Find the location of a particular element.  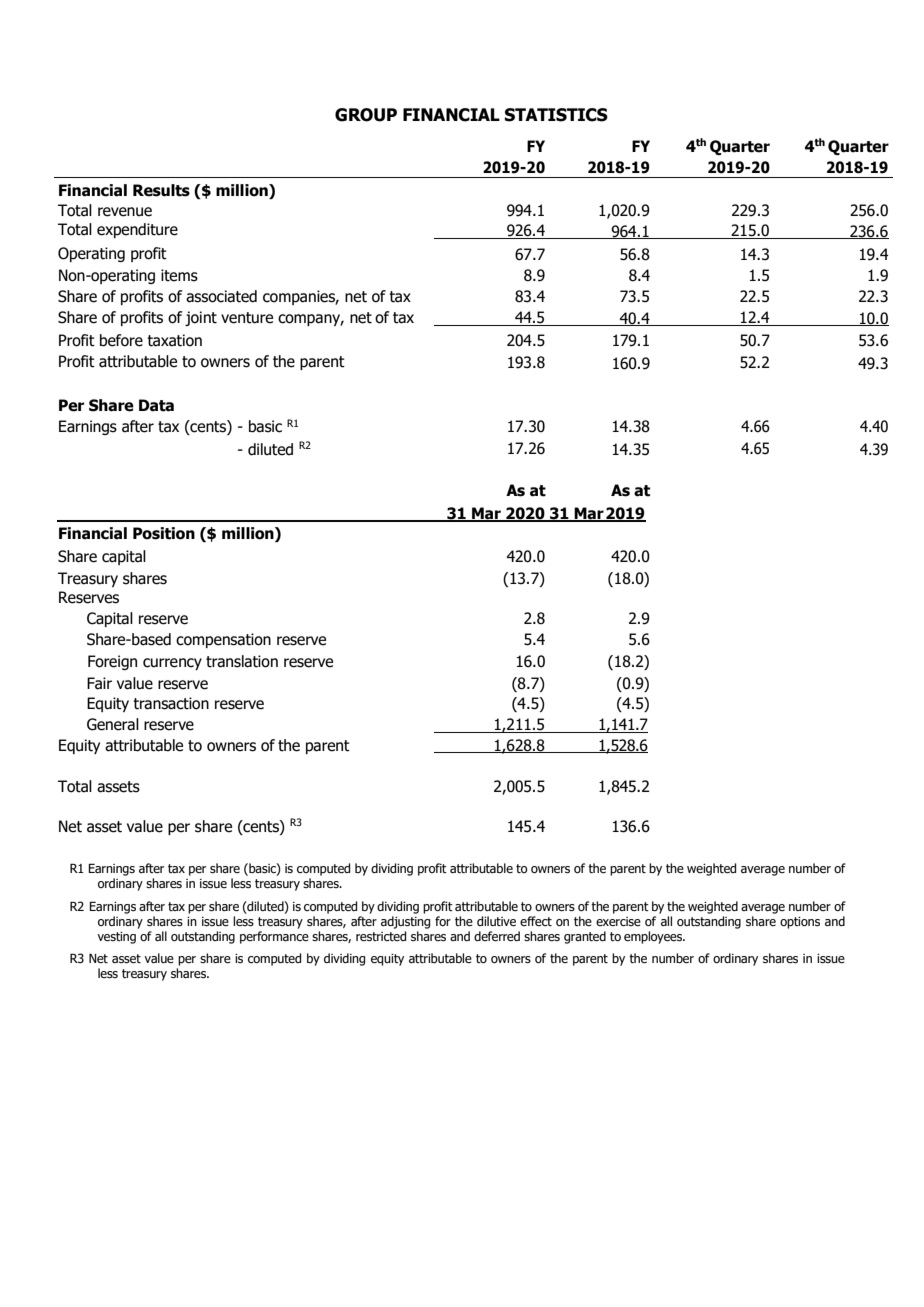

employees is located at coordinates (654, 937).
